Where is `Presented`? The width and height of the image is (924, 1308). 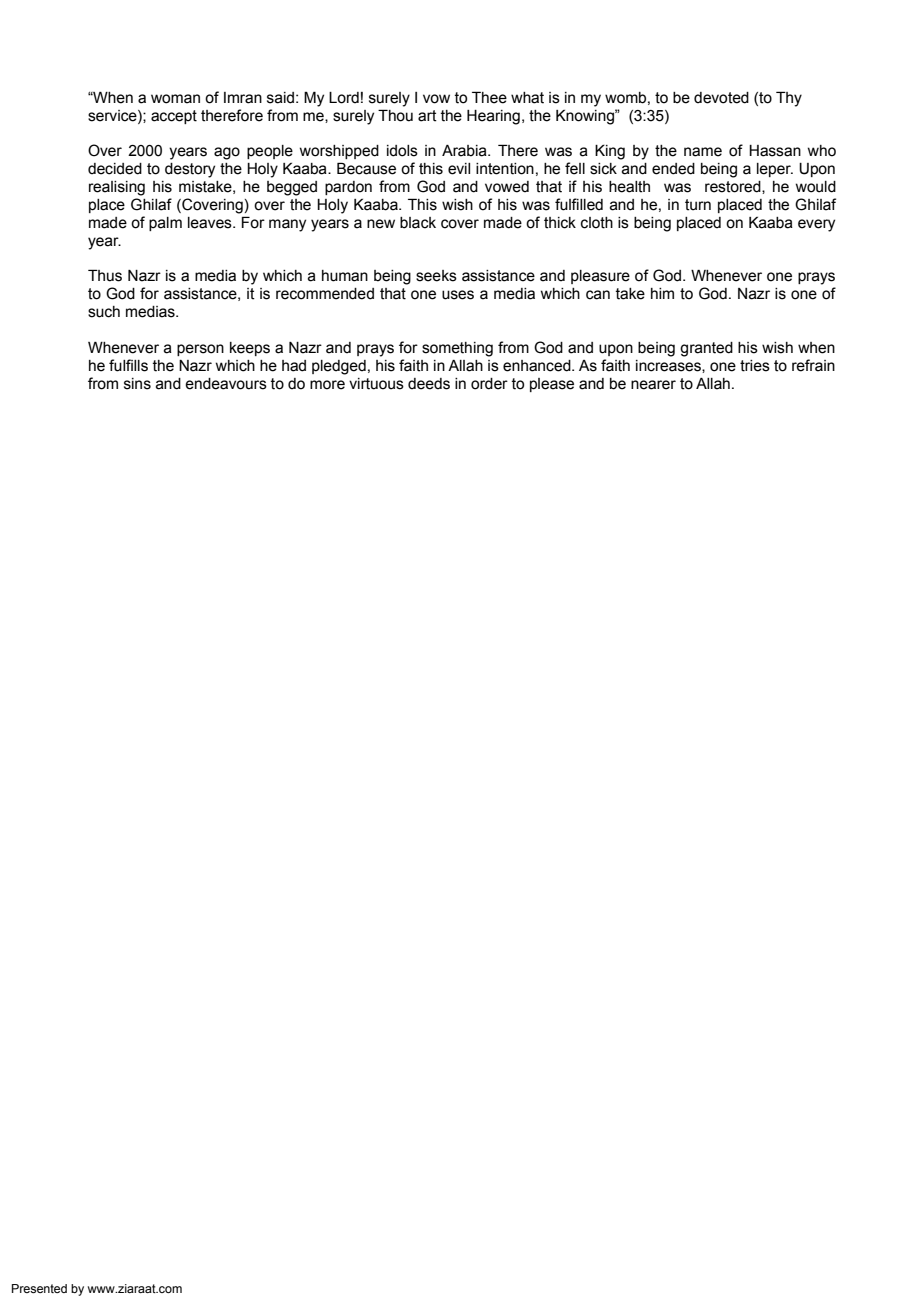
Presented is located at coordinates (39, 1288).
